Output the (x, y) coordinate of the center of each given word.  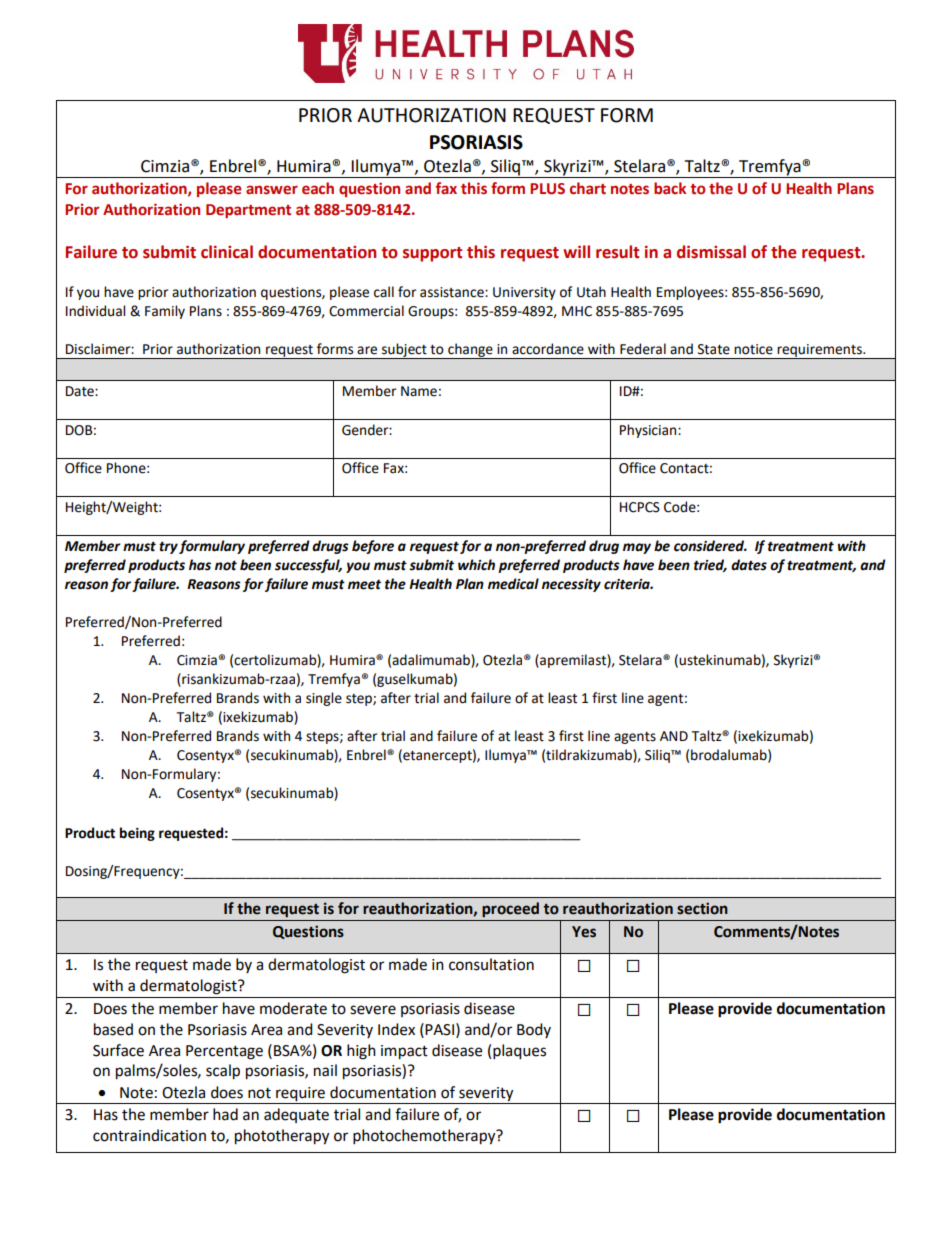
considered (710, 546)
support (432, 254)
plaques (519, 1052)
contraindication (149, 1135)
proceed (510, 909)
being (137, 834)
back (670, 188)
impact (404, 1052)
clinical (227, 252)
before (373, 547)
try (168, 547)
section (702, 908)
